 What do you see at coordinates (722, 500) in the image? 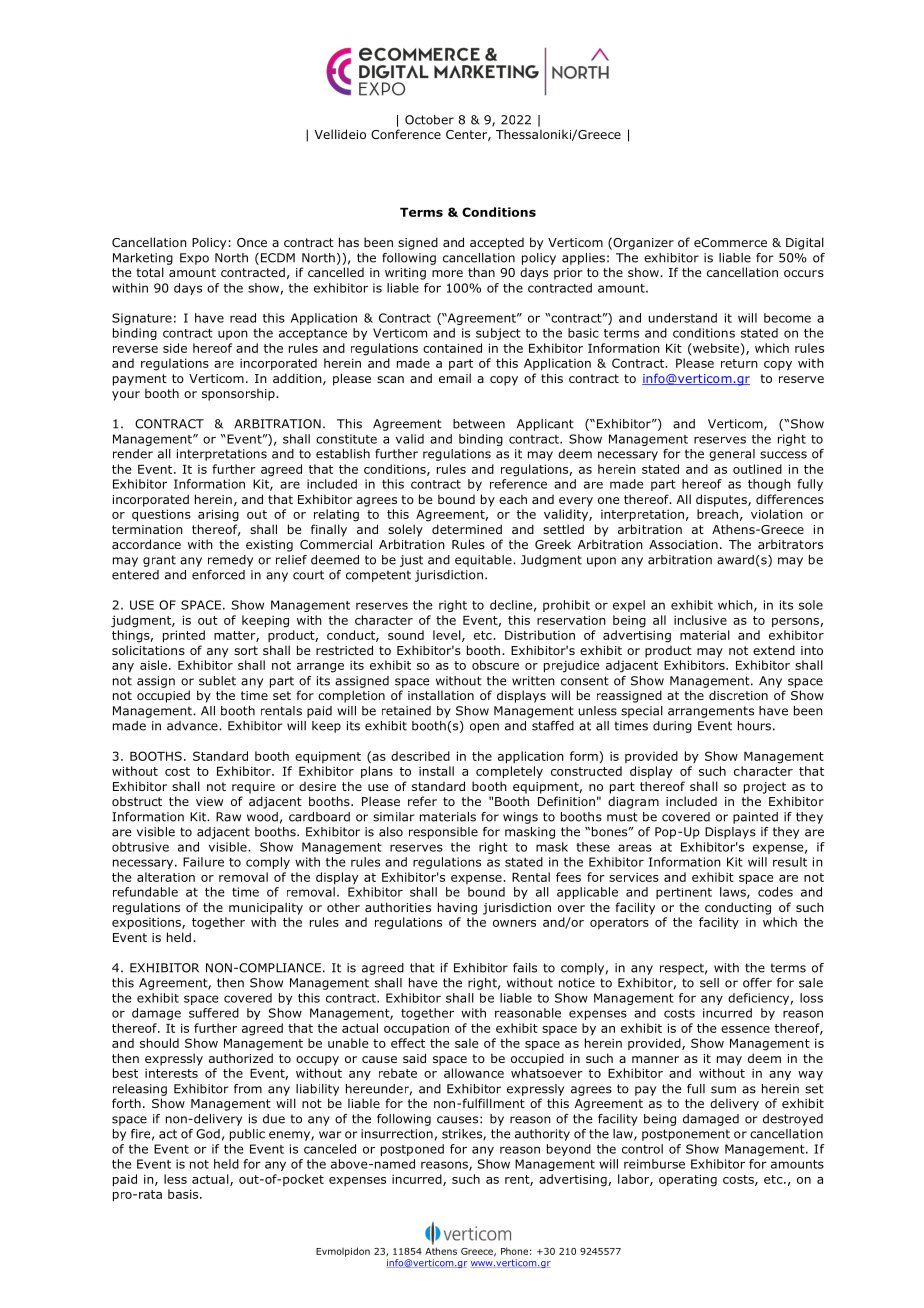
I see `disputes` at bounding box center [722, 500].
